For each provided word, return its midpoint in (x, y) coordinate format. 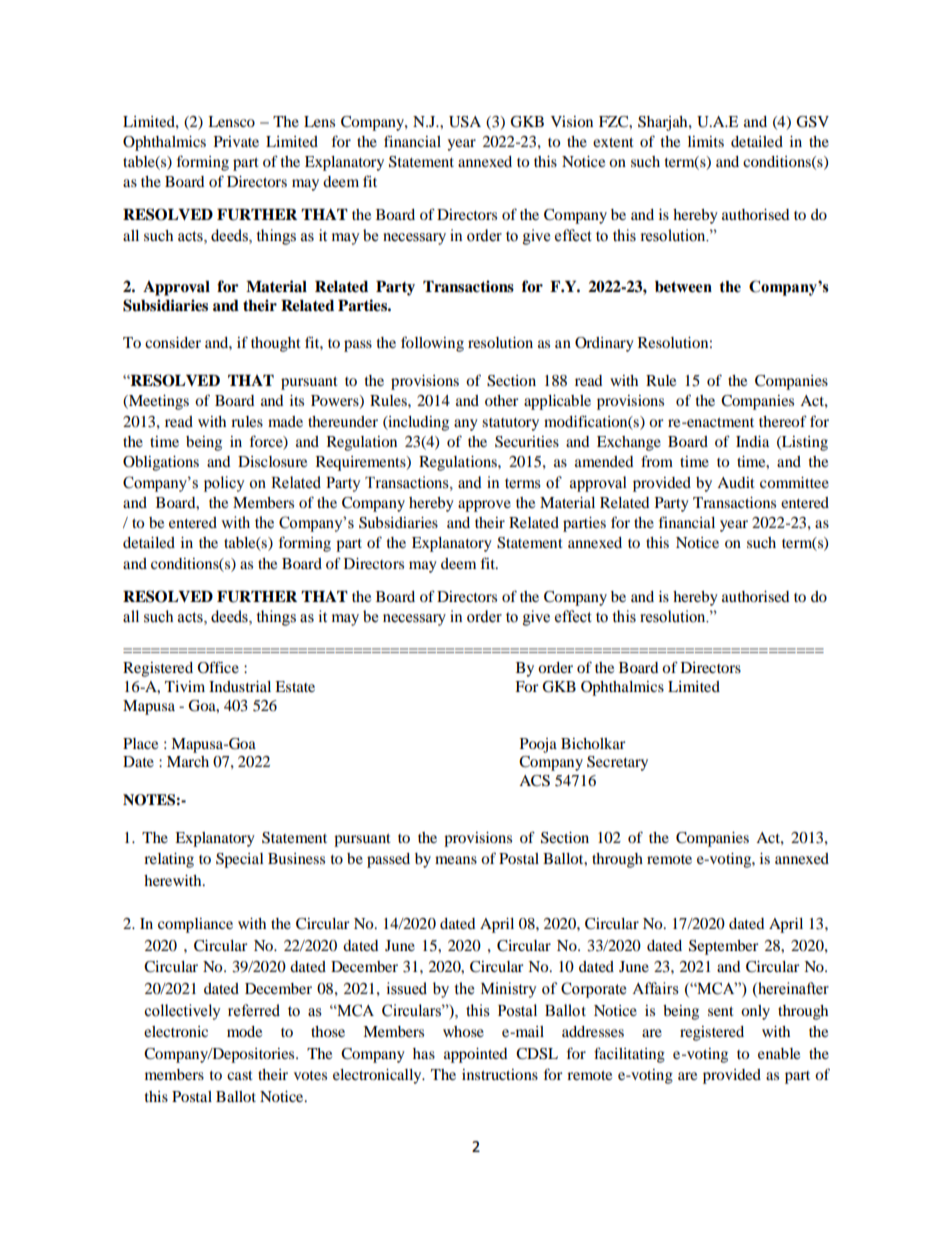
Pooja (538, 745)
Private (236, 141)
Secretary (617, 763)
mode (244, 1031)
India (752, 441)
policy (224, 484)
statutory (510, 424)
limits (706, 141)
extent (613, 142)
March (188, 761)
